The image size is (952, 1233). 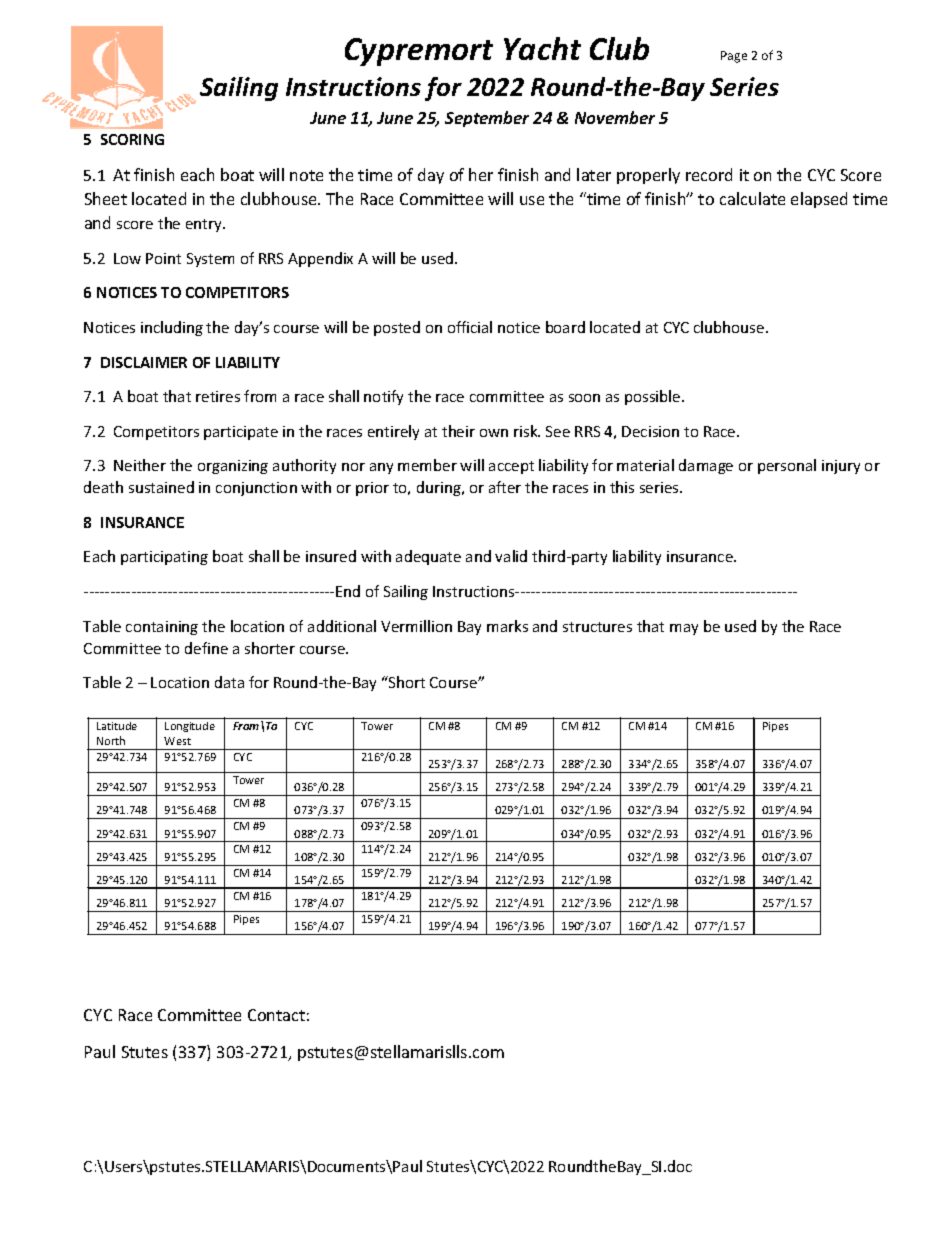 What do you see at coordinates (752, 198) in the screenshot?
I see `calculate` at bounding box center [752, 198].
